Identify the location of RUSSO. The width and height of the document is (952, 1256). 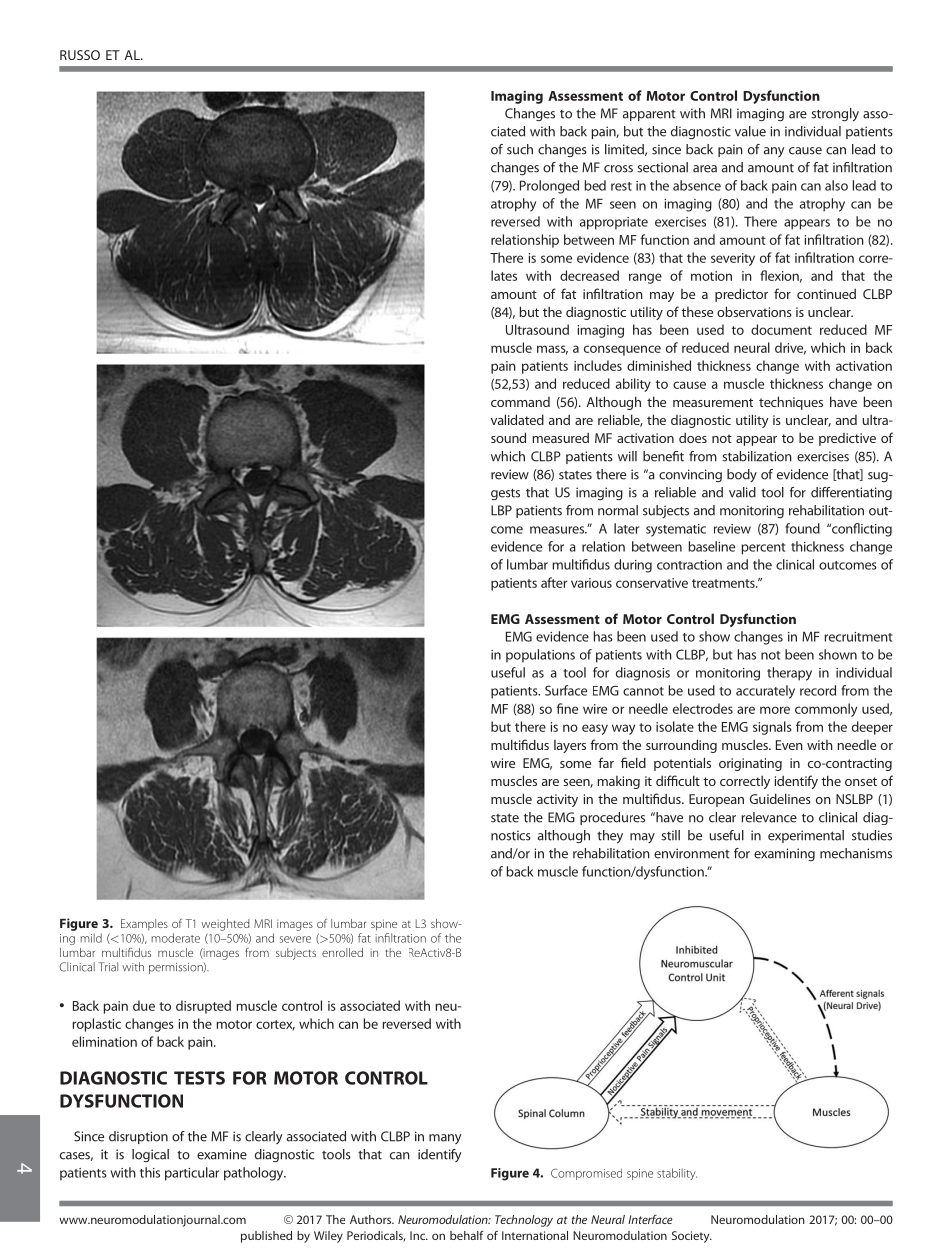
(80, 55).
